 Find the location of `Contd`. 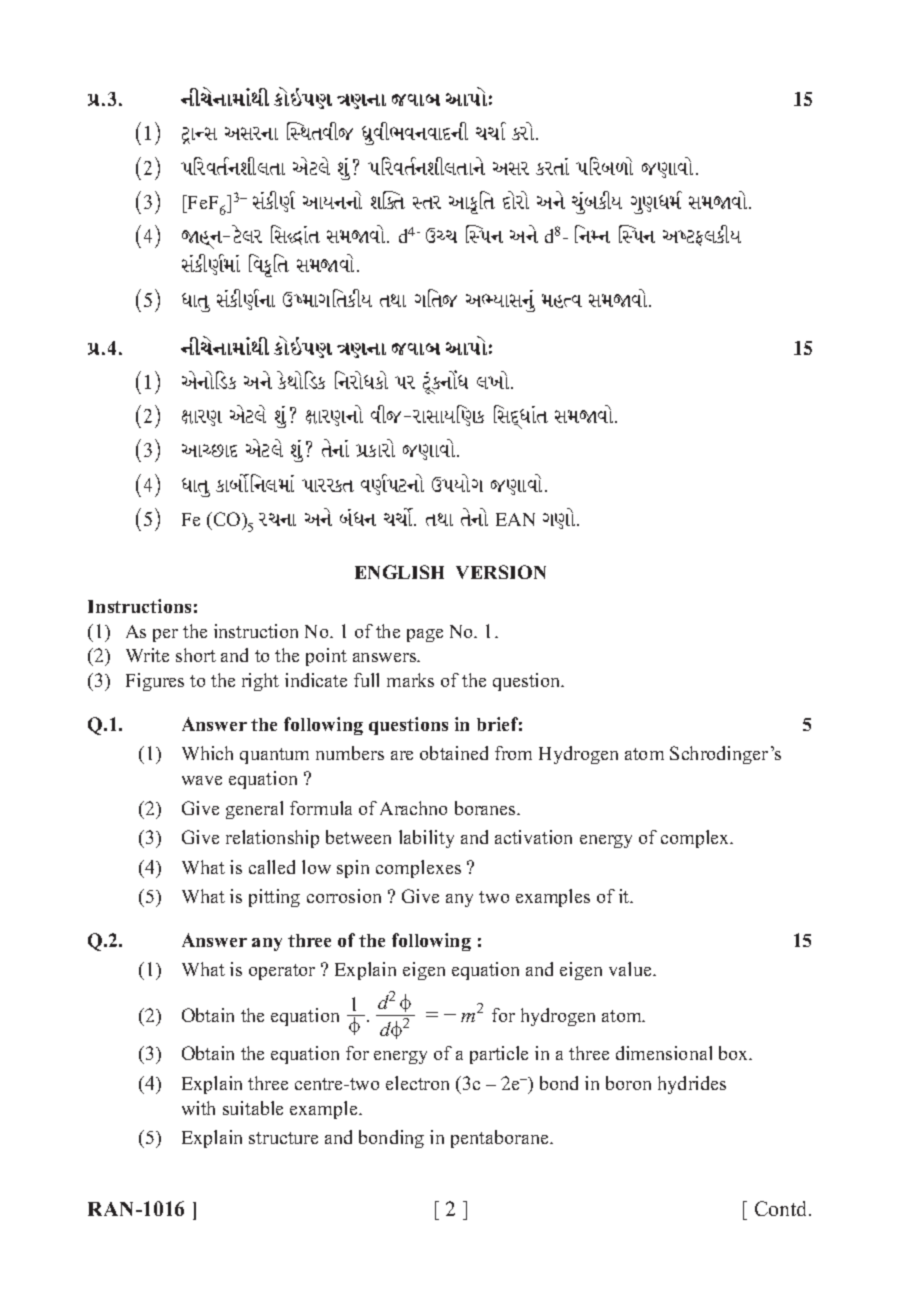

Contd is located at coordinates (782, 1208).
